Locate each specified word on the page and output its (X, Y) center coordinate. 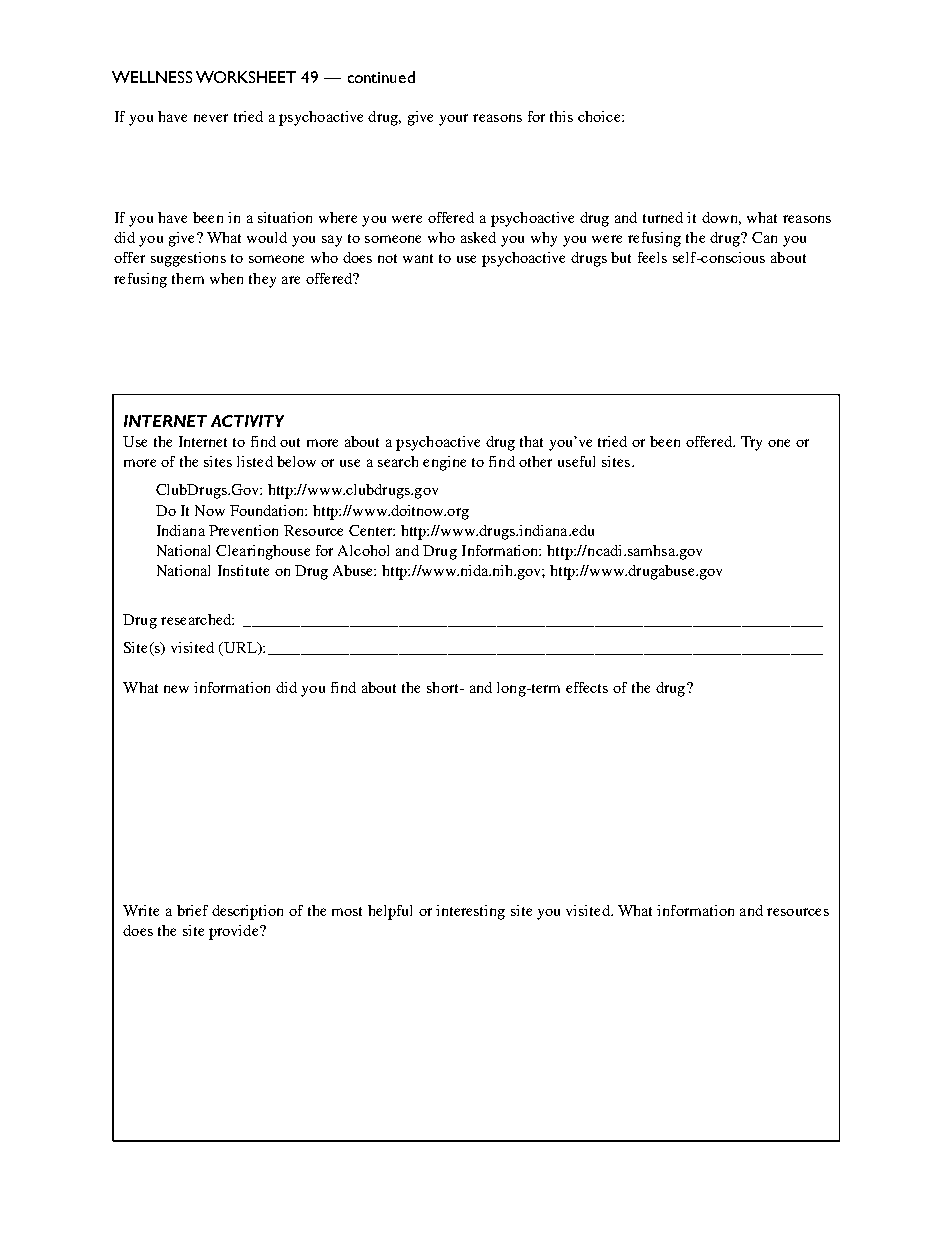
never (211, 118)
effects (587, 687)
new (176, 689)
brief (192, 910)
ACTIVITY (247, 421)
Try (751, 443)
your (453, 120)
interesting (470, 912)
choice (600, 116)
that (531, 441)
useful (576, 461)
